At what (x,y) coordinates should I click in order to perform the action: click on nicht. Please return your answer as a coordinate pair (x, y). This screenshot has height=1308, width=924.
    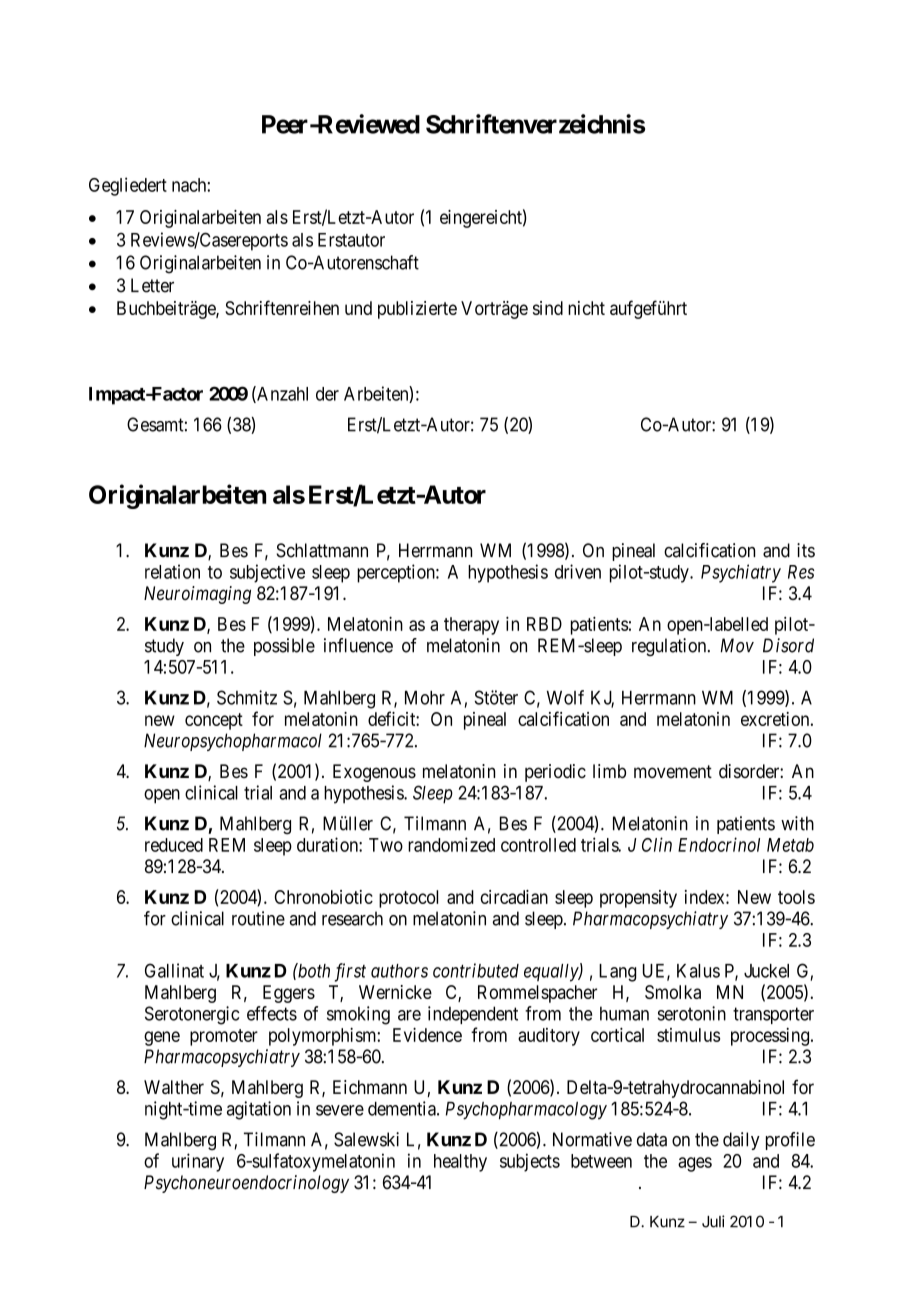
    Looking at the image, I should click on (586, 308).
